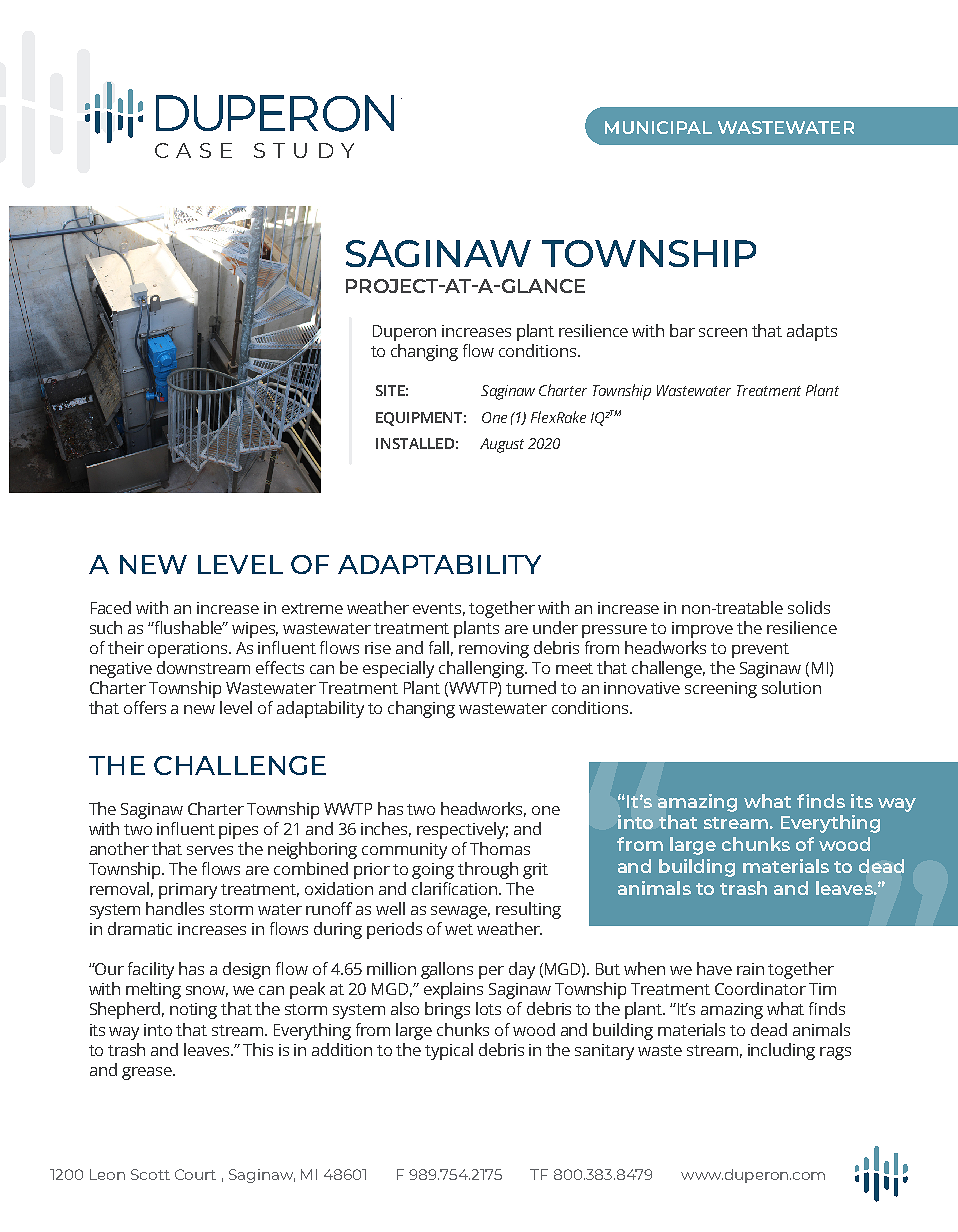  I want to click on STUDY, so click(304, 150).
